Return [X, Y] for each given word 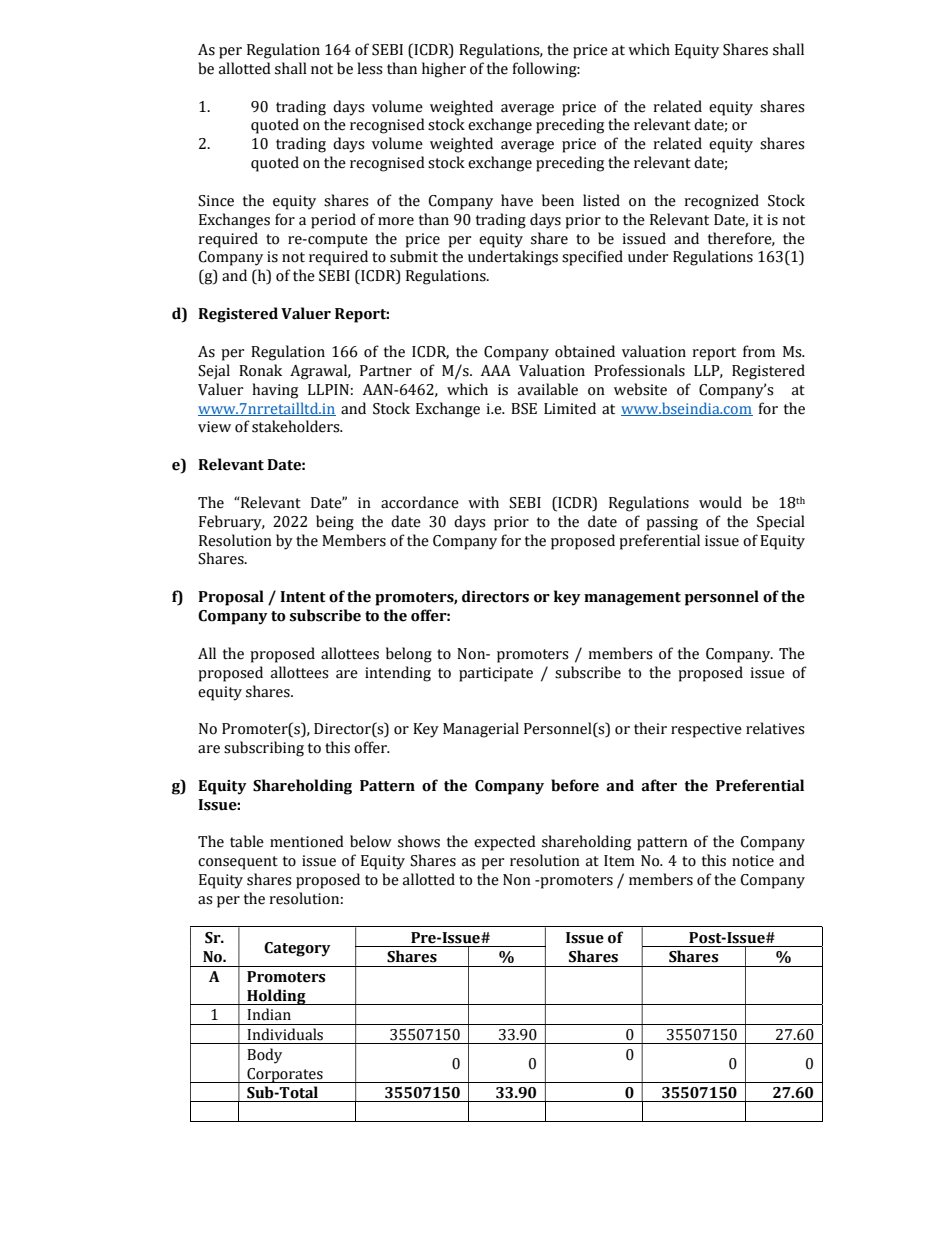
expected [505, 843]
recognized [721, 202]
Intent [303, 597]
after [659, 785]
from [759, 351]
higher [444, 70]
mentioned [307, 841]
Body [264, 1056]
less [369, 68]
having [275, 391]
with [483, 502]
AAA [496, 370]
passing [672, 523]
